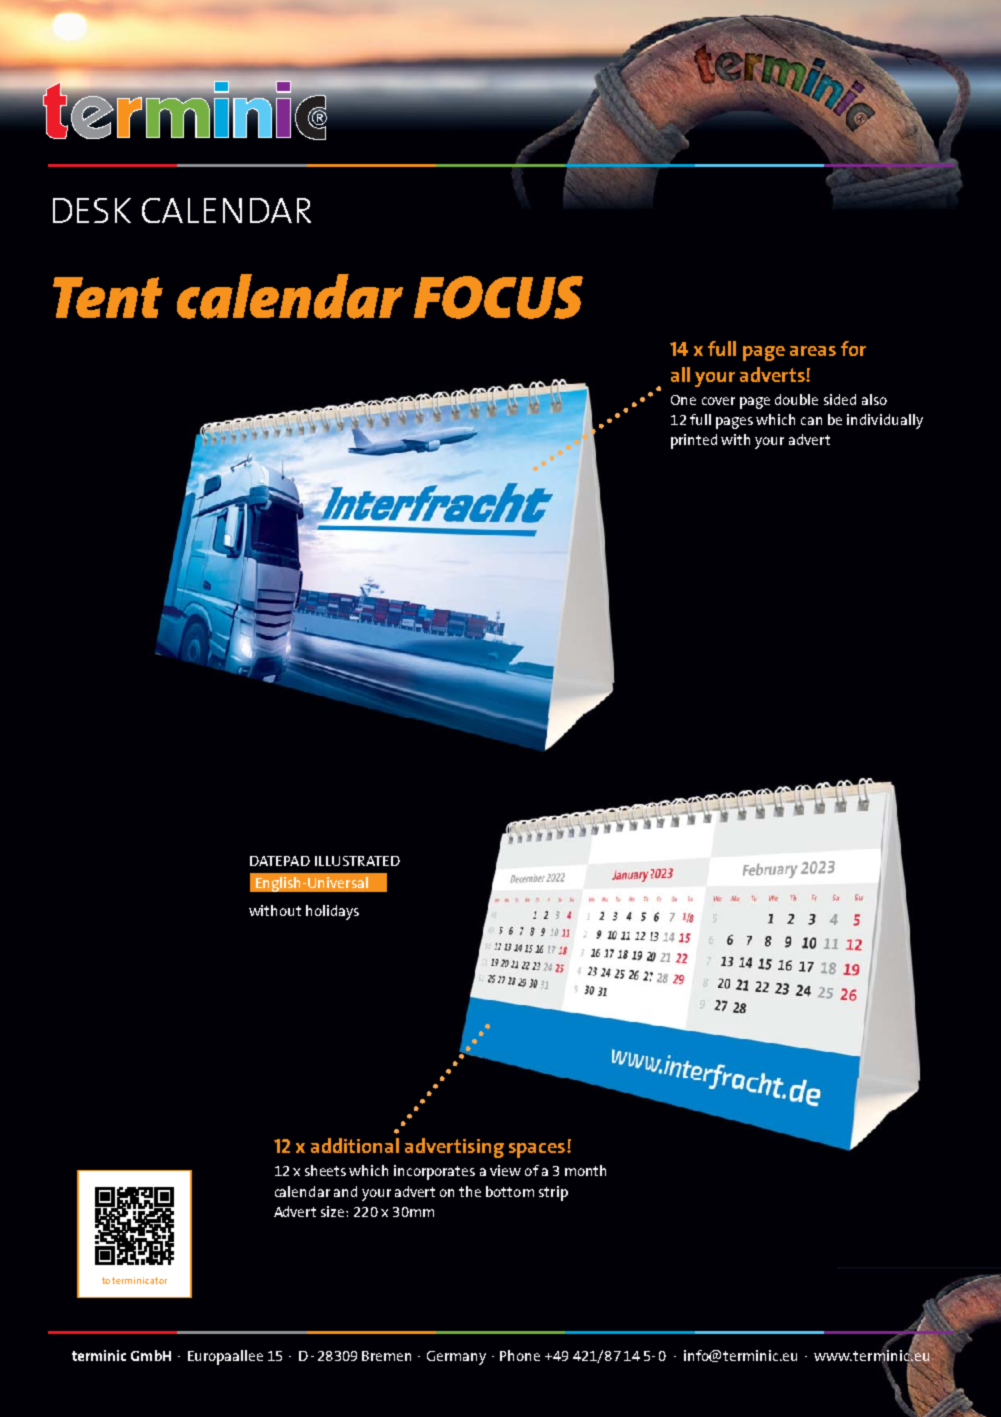  Describe the element at coordinates (92, 210) in the screenshot. I see `DESK` at that location.
